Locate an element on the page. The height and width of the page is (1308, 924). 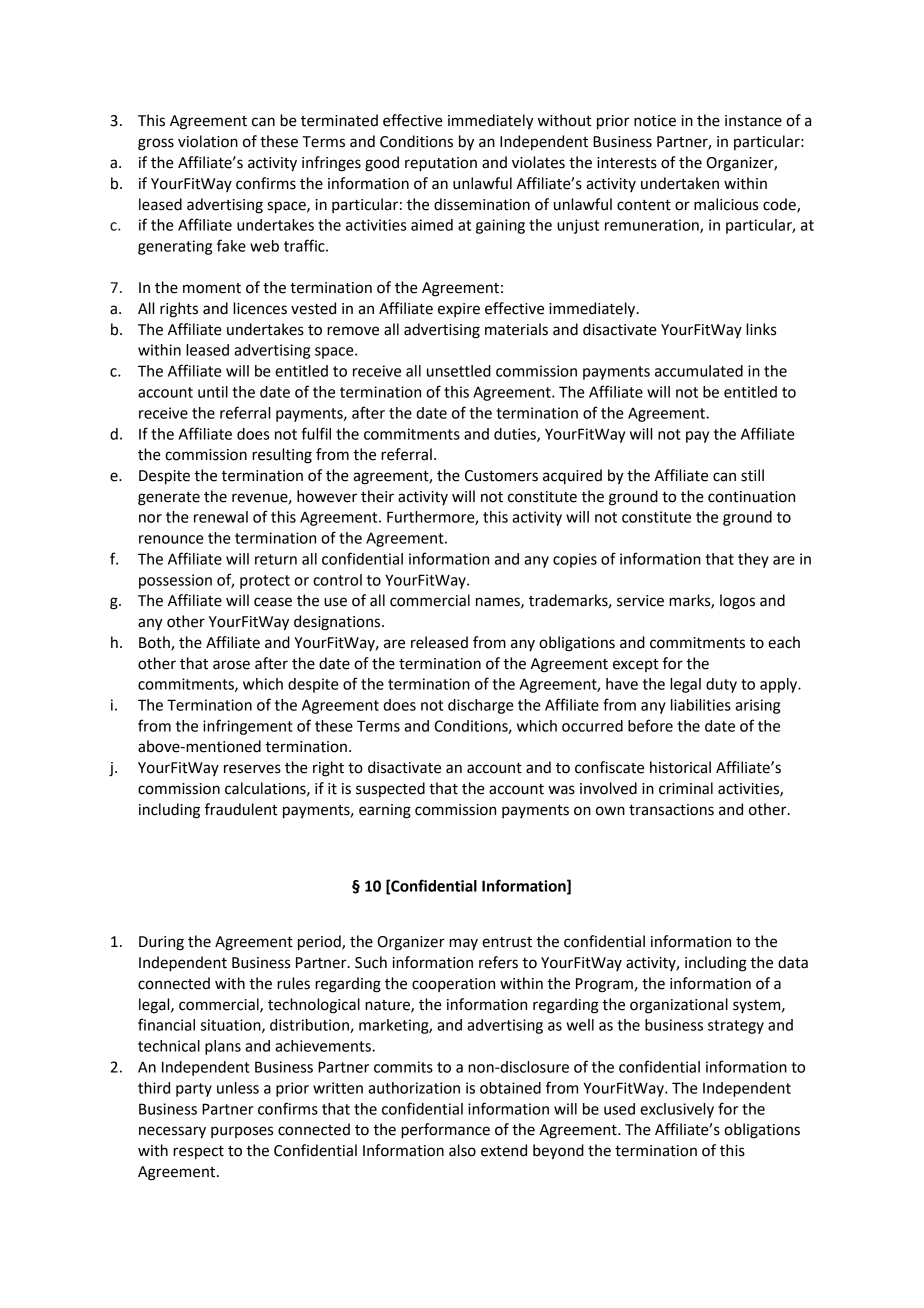
violation is located at coordinates (208, 141).
